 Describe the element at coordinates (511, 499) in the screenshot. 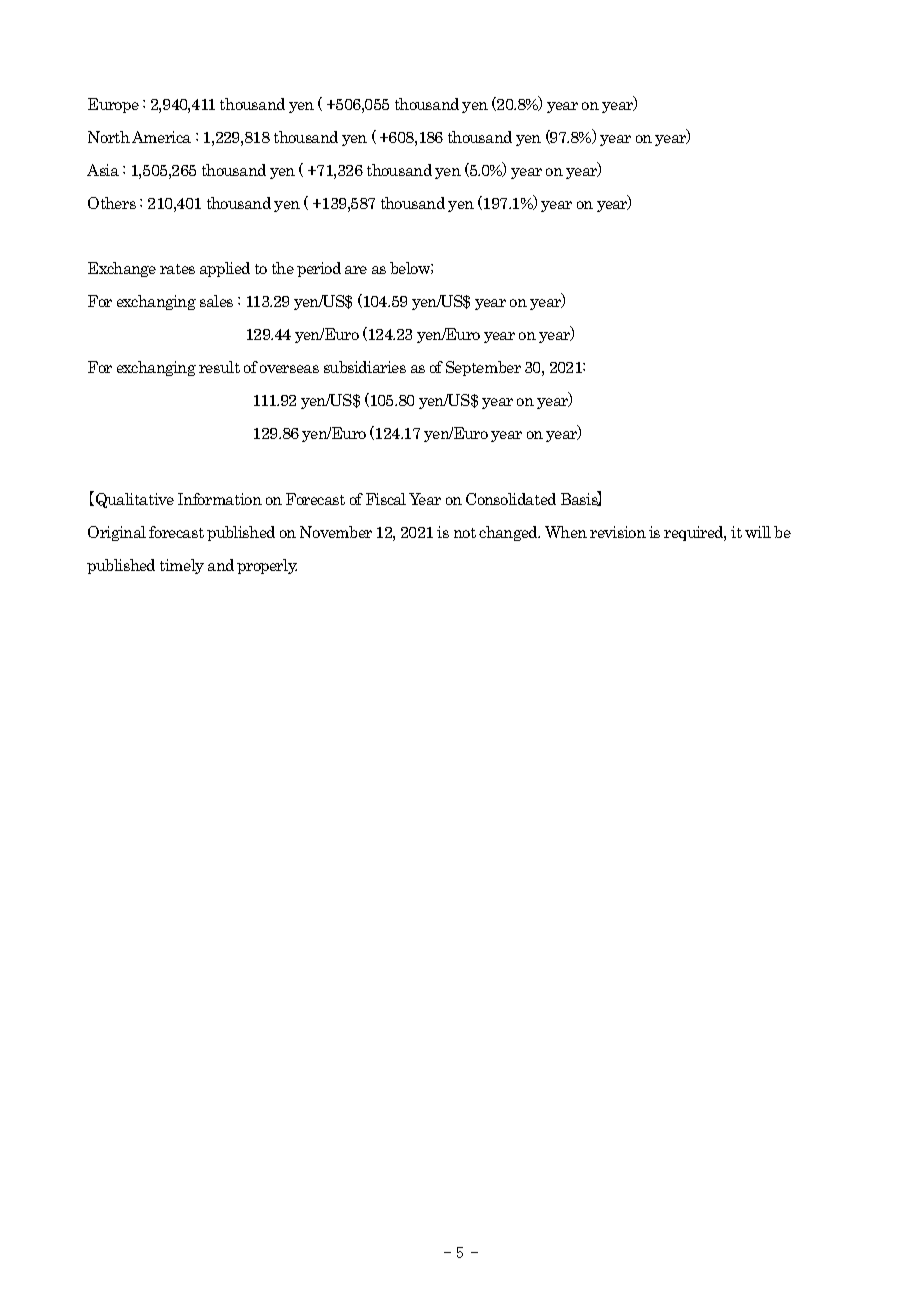

I see `Consolidated` at that location.
